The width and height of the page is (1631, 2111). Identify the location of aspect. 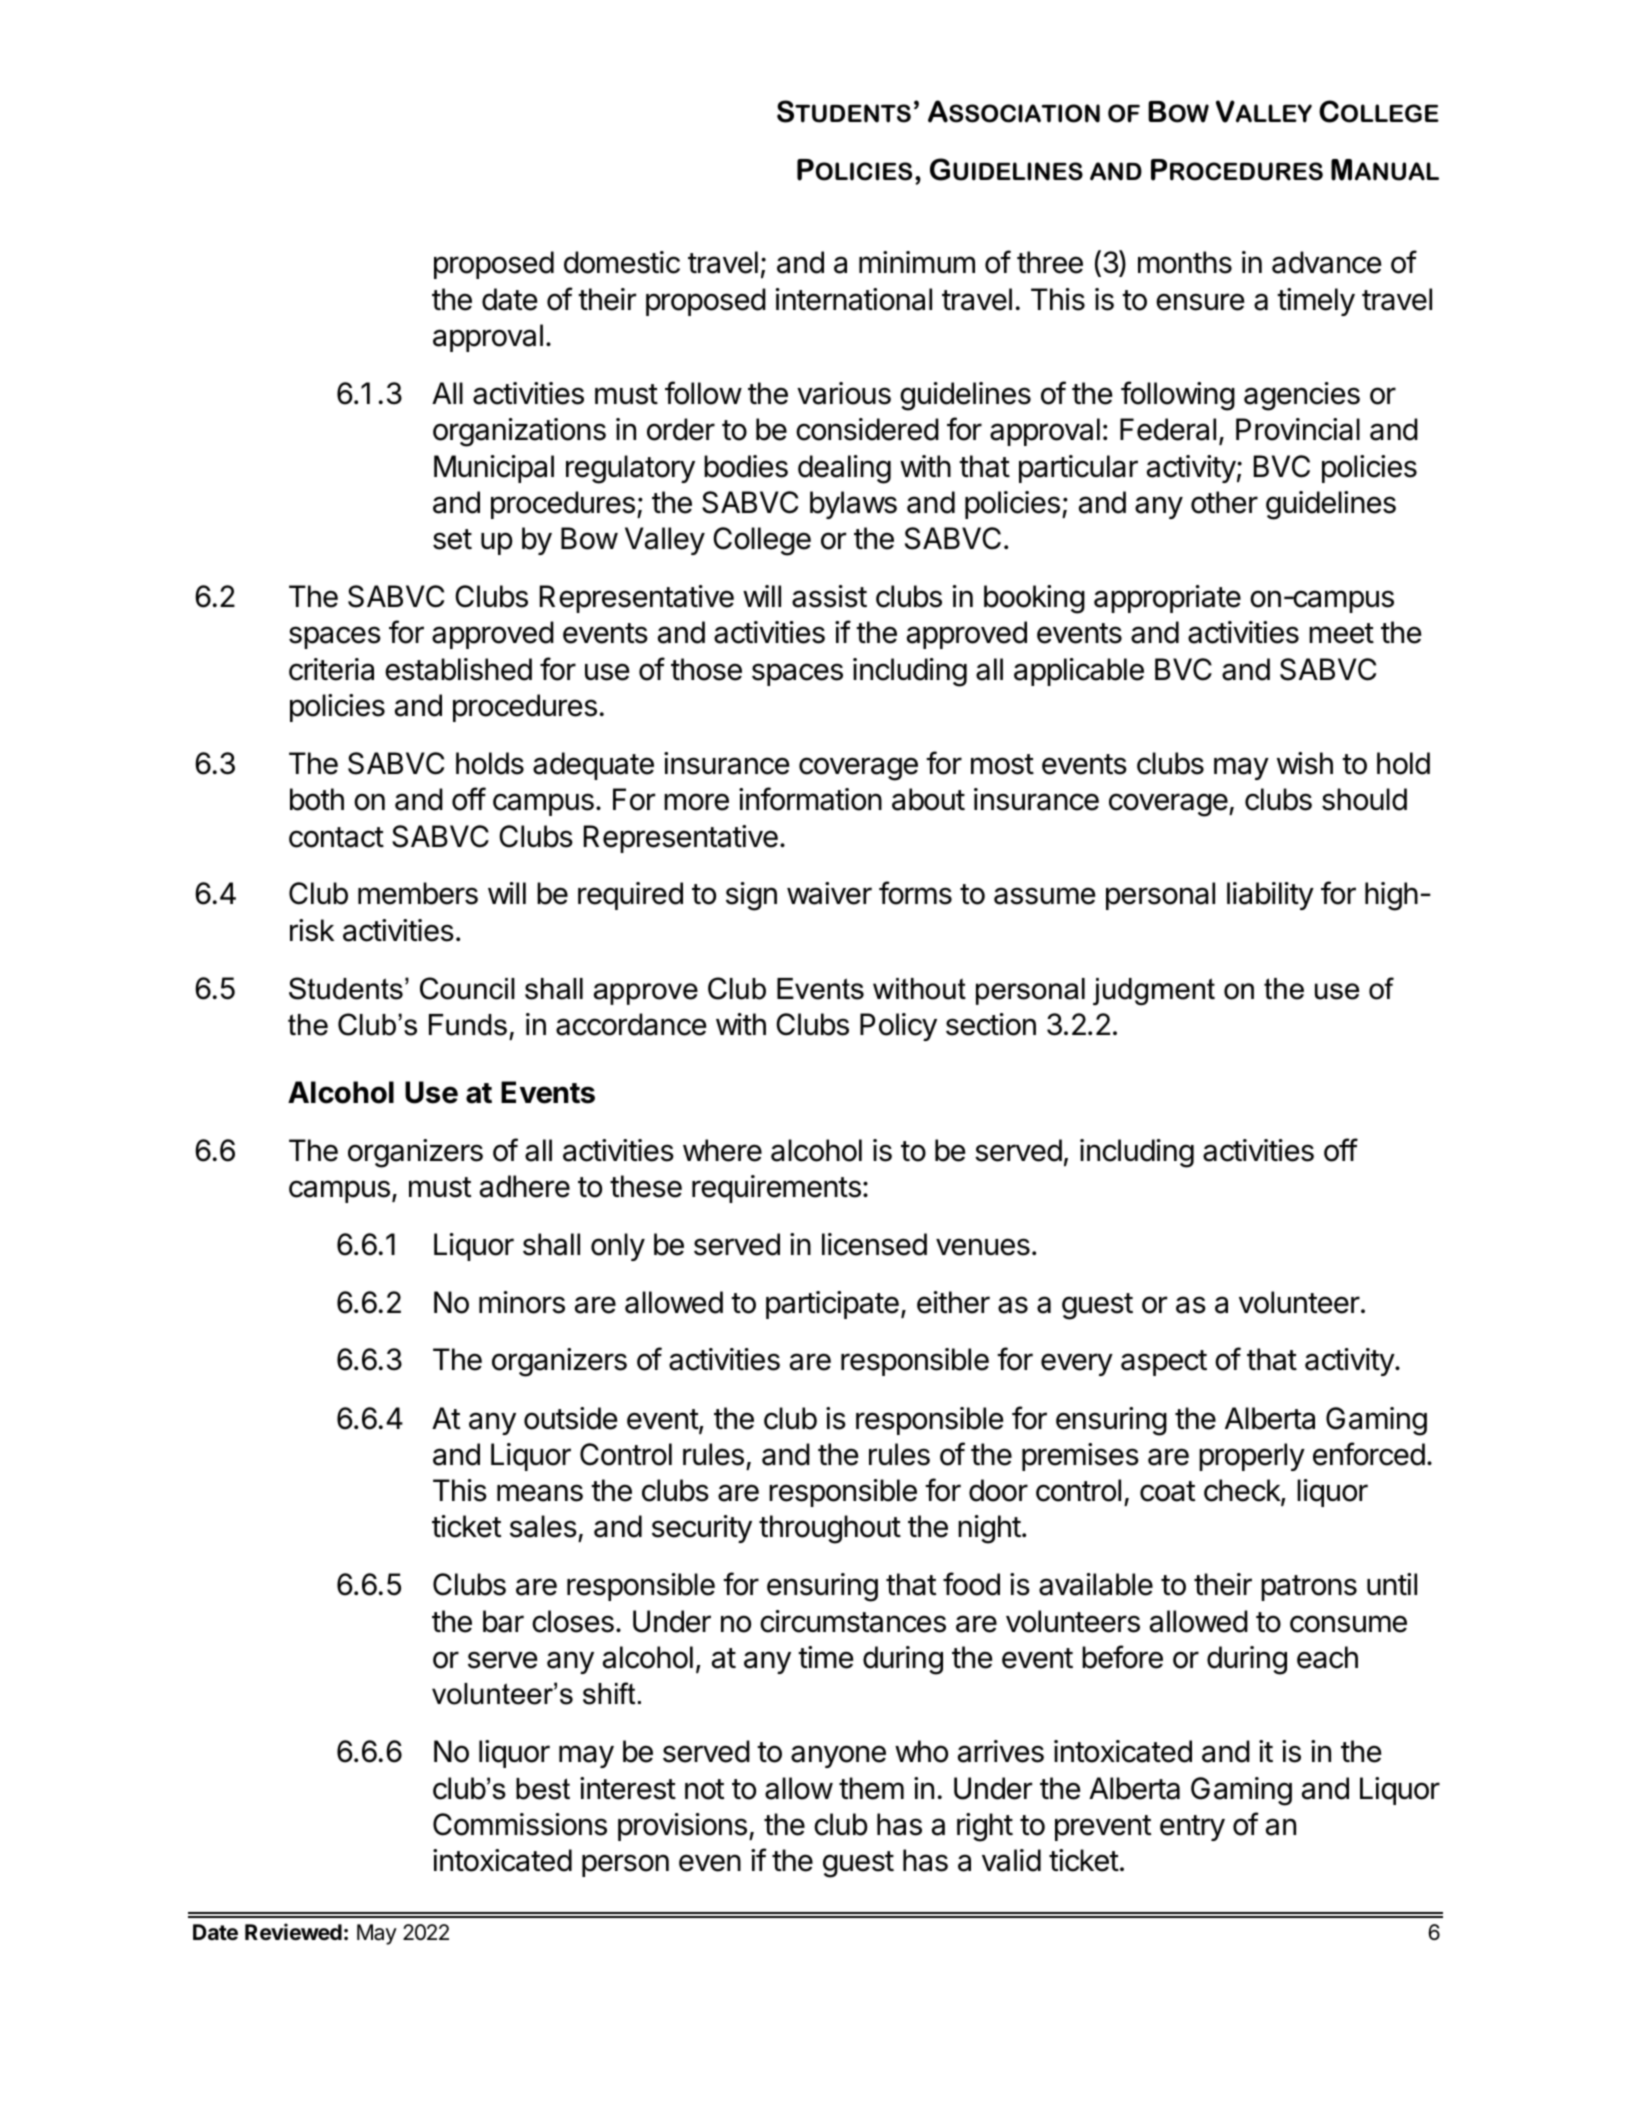
(1164, 1363).
